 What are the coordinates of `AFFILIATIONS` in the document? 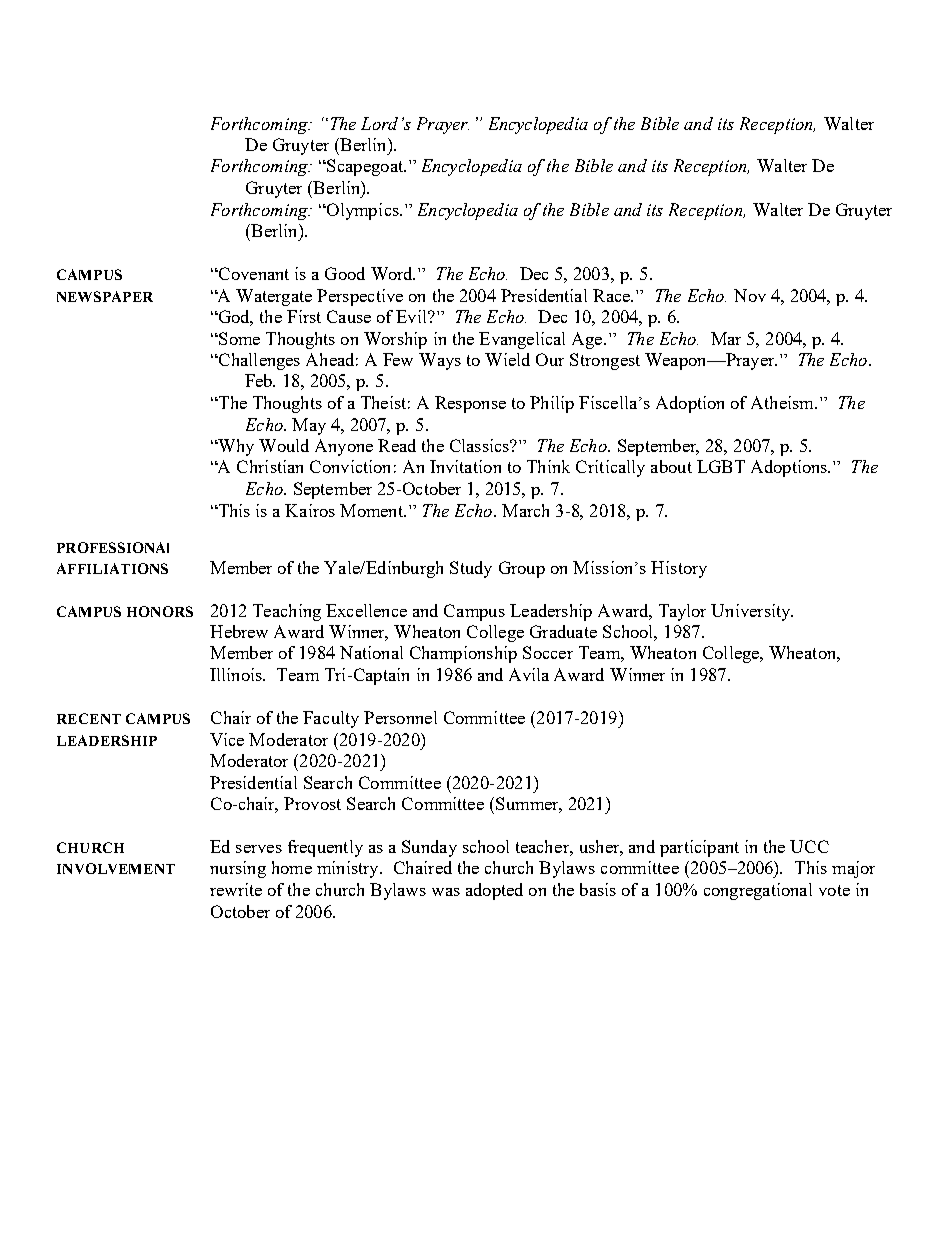 It's located at (112, 568).
